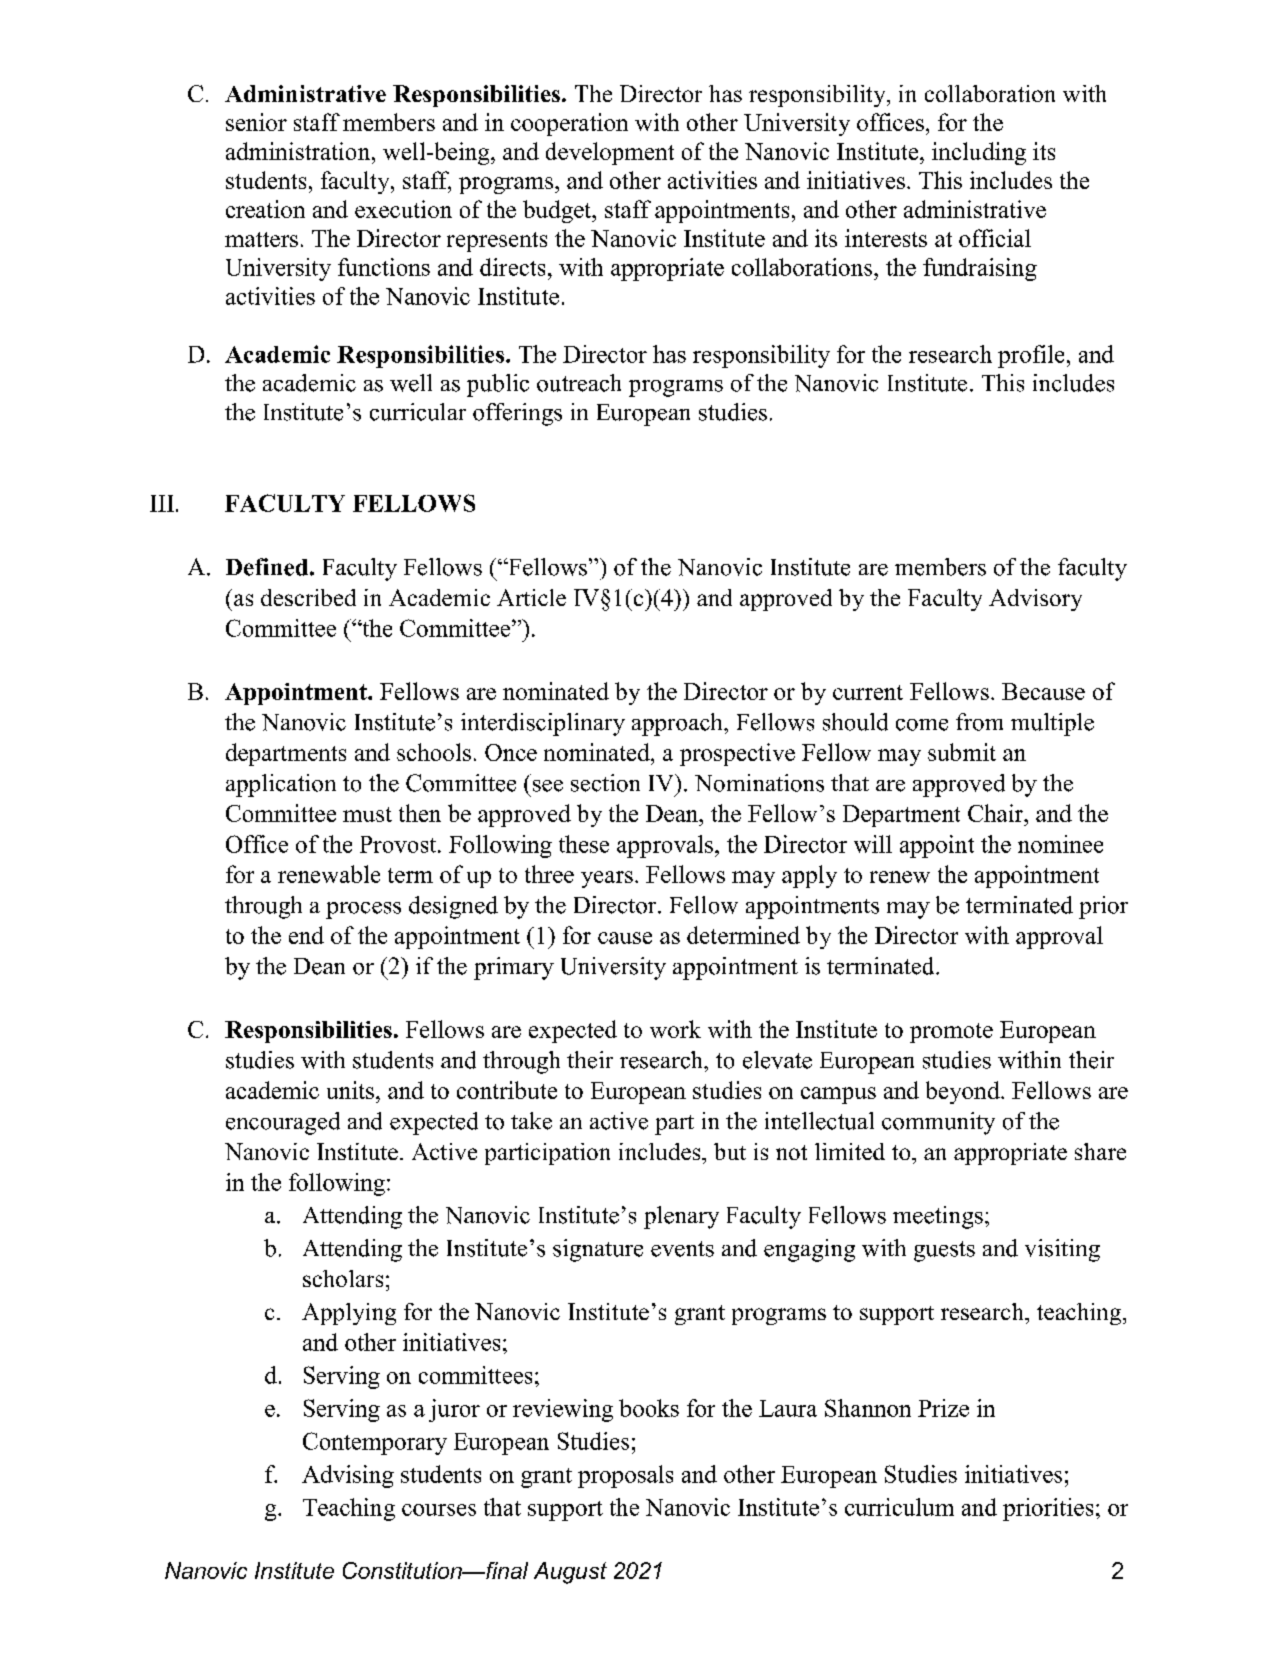 This image has width=1283, height=1661. I want to click on administration, so click(299, 151).
